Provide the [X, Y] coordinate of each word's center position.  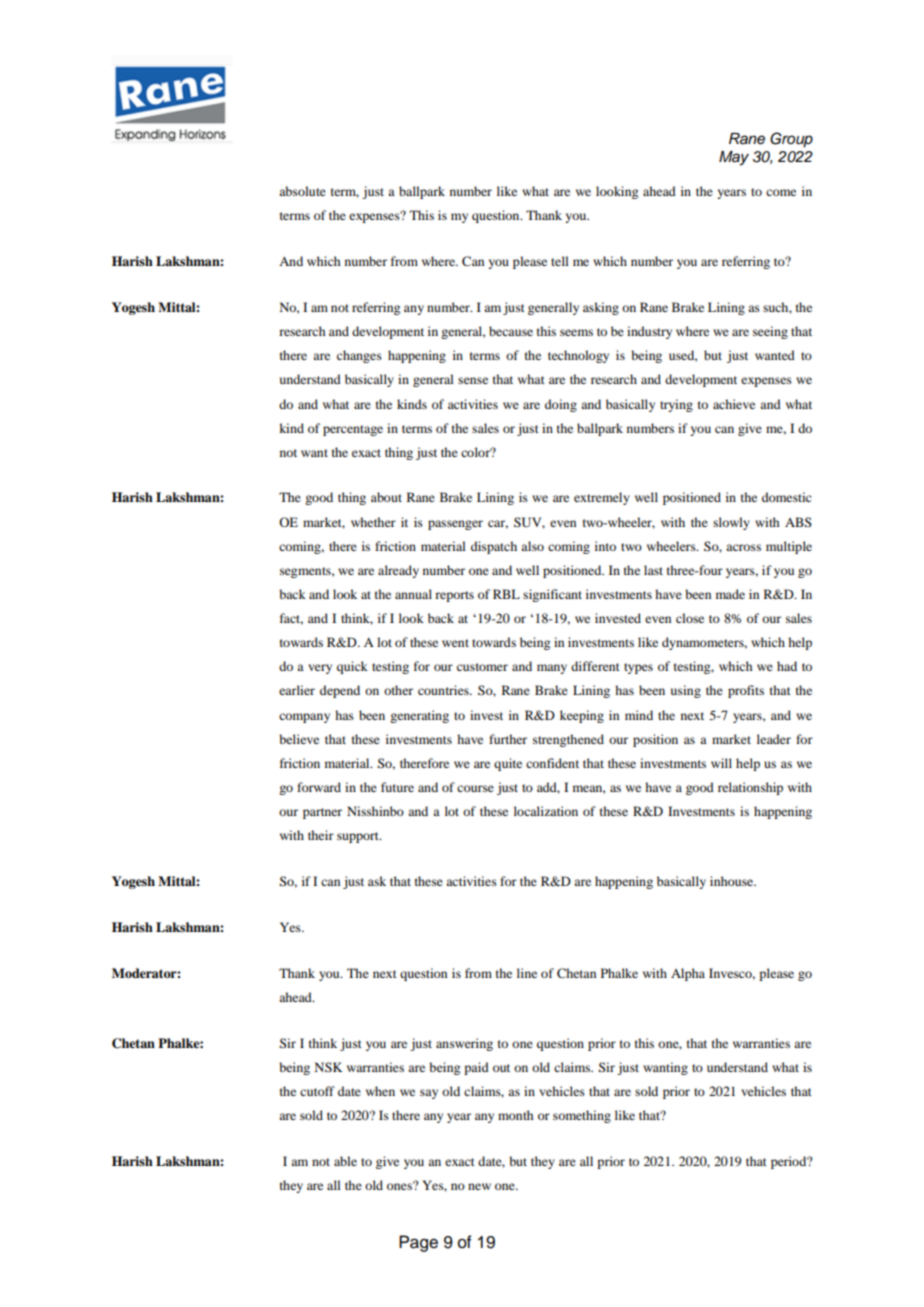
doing [561, 405]
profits [746, 691]
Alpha [688, 974]
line [527, 973]
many [552, 669]
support [359, 837]
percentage [353, 430]
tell [560, 261]
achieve [734, 404]
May [734, 158]
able [345, 1161]
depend [340, 691]
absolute [302, 191]
